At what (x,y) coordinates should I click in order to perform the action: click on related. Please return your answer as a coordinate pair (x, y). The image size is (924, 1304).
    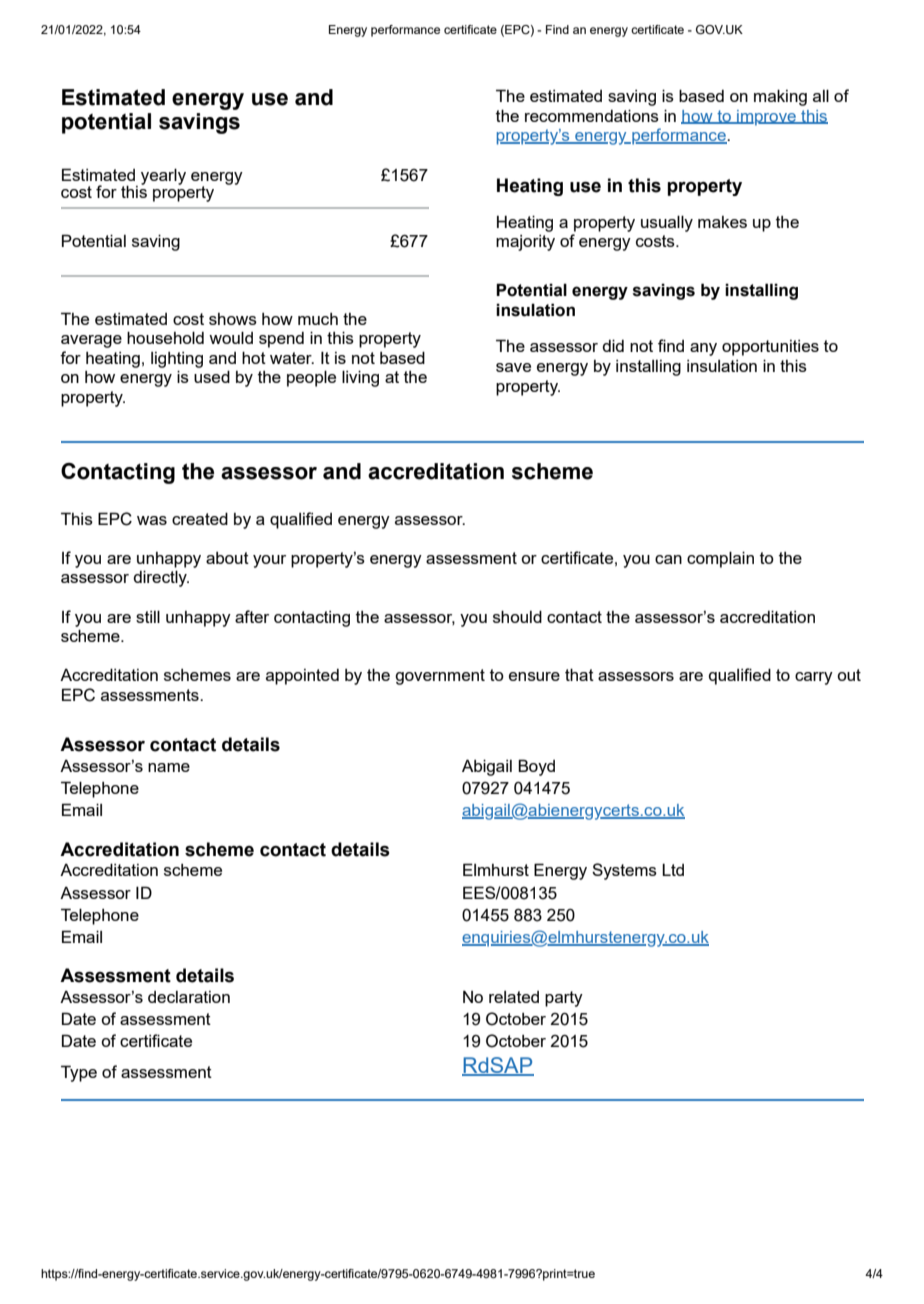
    Looking at the image, I should click on (514, 997).
